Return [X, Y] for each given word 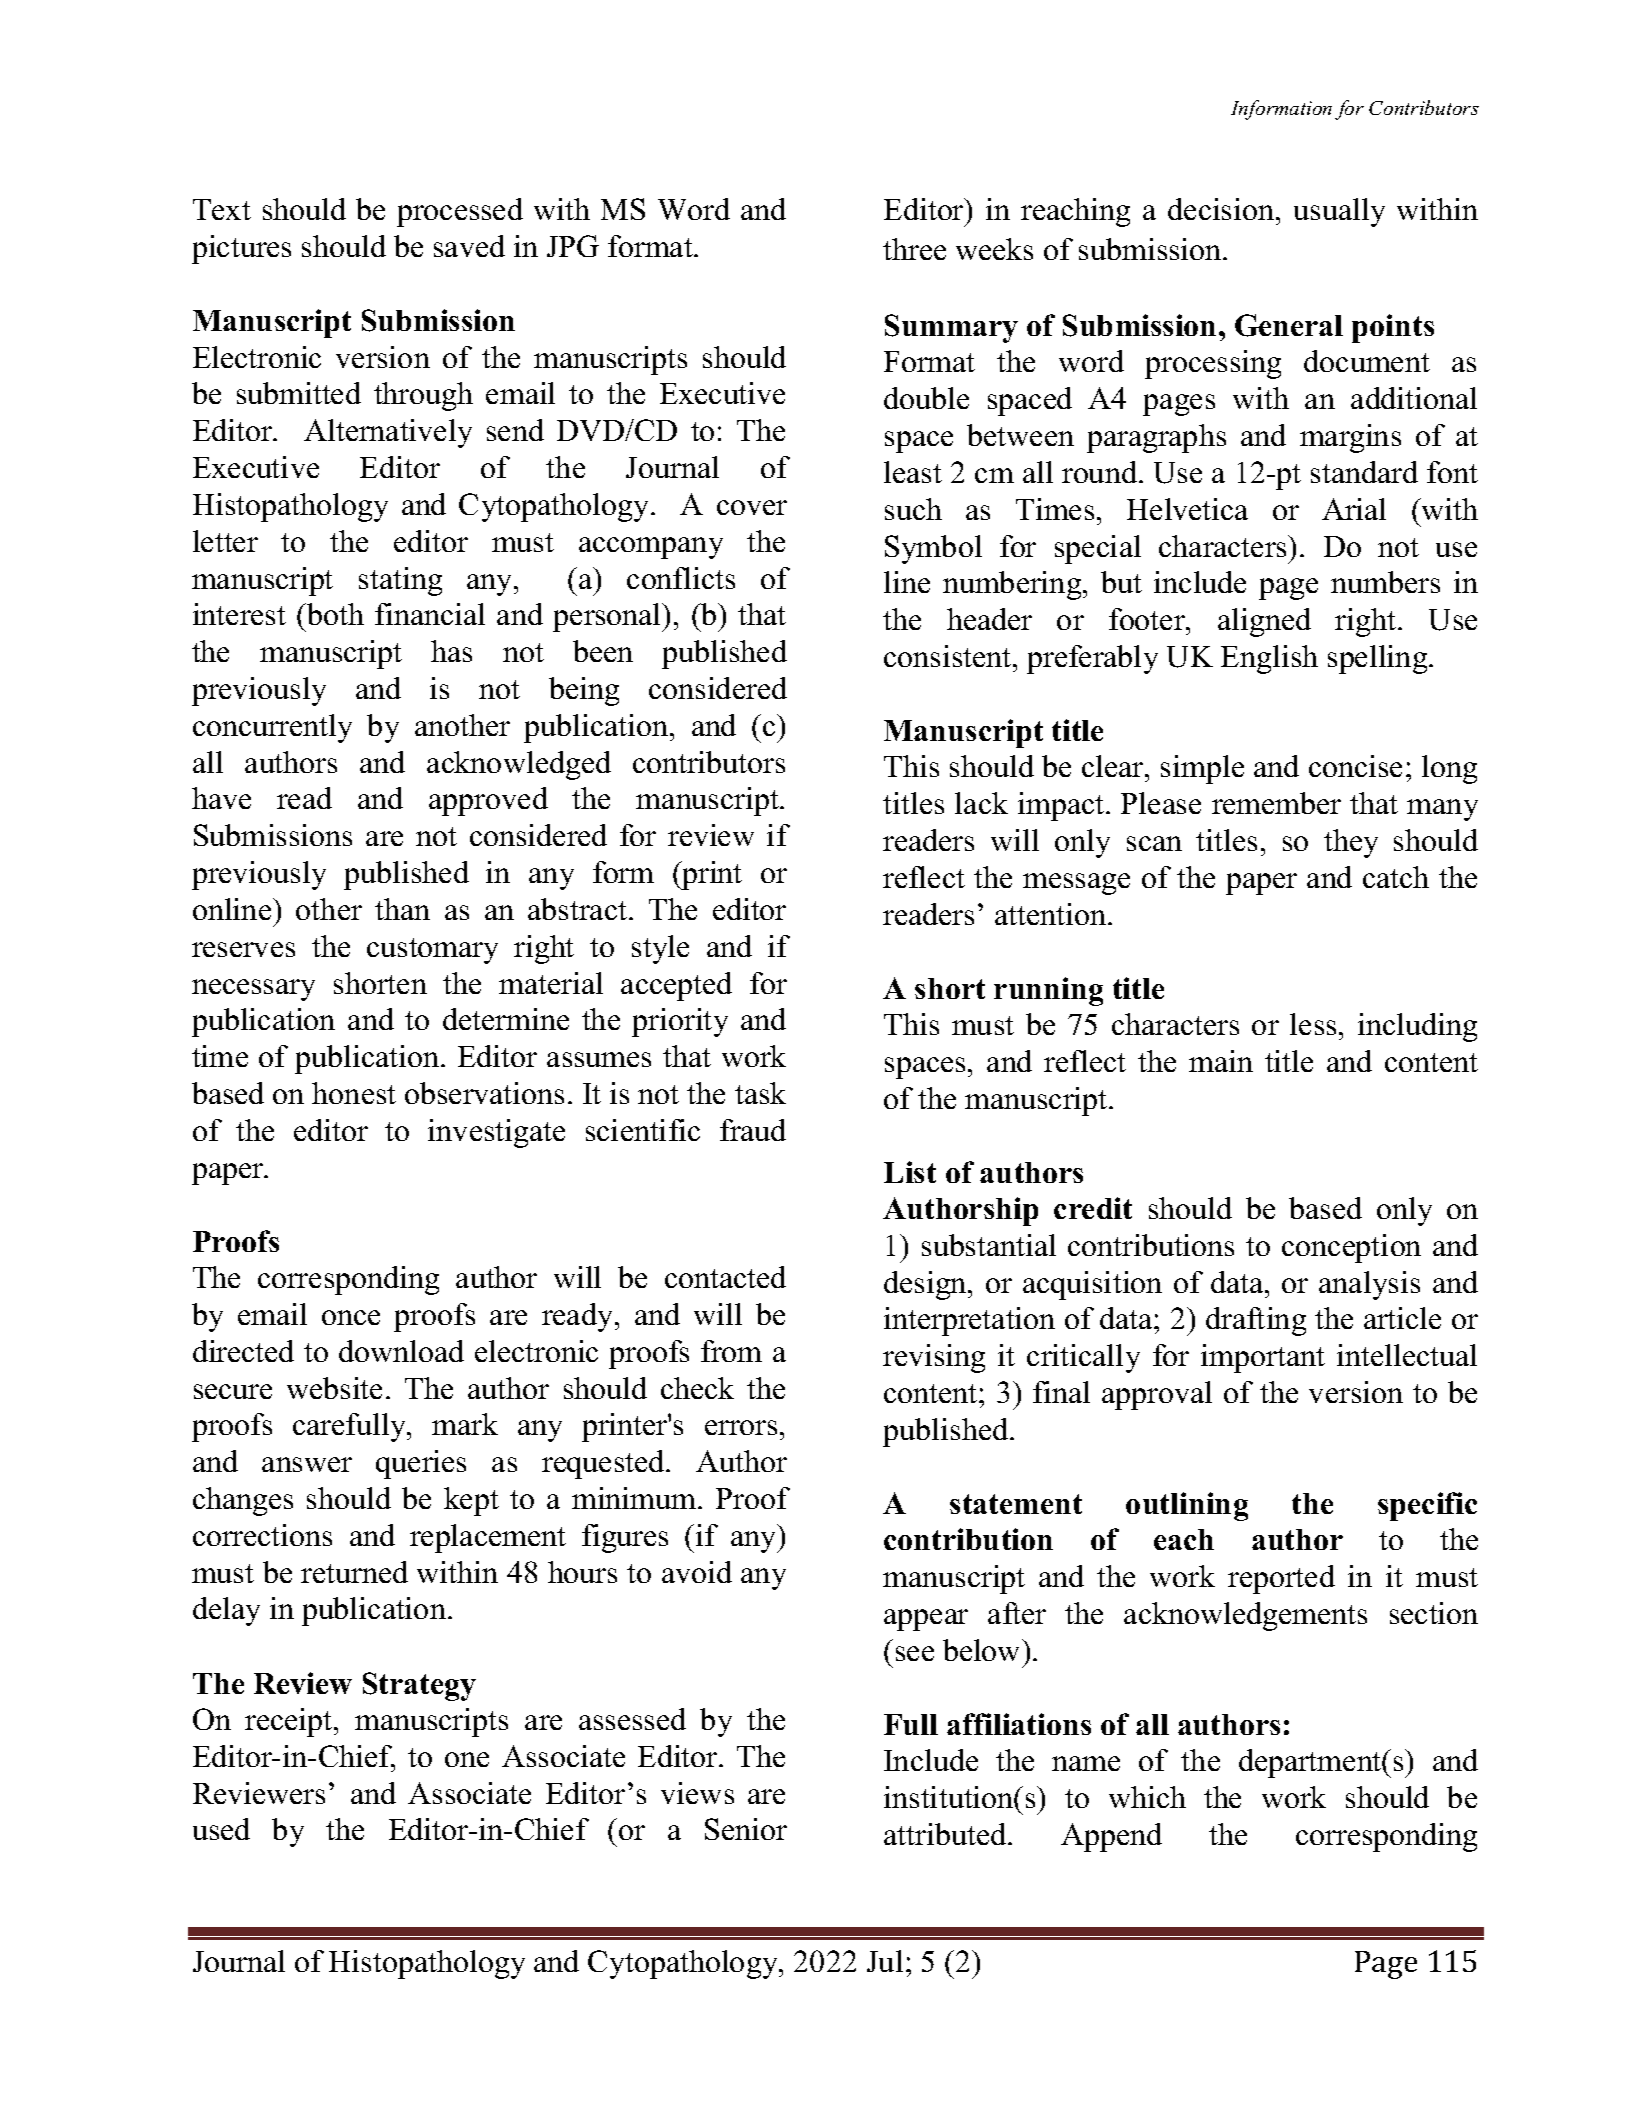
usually [1339, 212]
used [221, 1829]
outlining [1187, 1506]
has [451, 651]
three [914, 249]
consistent [949, 656]
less [1313, 1024]
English [1269, 659]
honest [354, 1093]
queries [421, 1464]
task [760, 1093]
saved [469, 246]
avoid [697, 1572]
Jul [885, 1961]
